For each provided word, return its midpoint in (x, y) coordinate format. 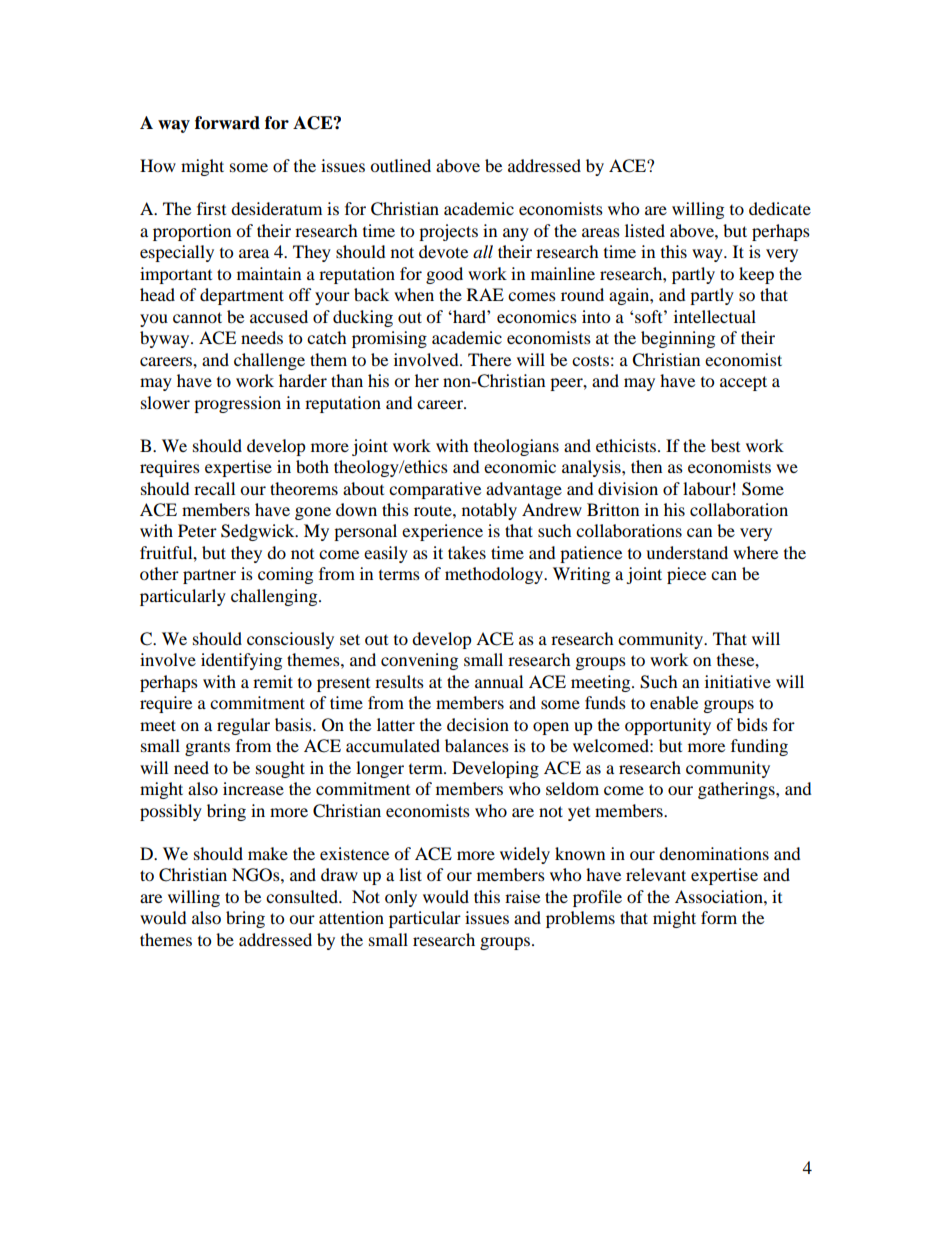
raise (522, 896)
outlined (400, 165)
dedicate (780, 208)
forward (227, 123)
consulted (303, 896)
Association (720, 896)
